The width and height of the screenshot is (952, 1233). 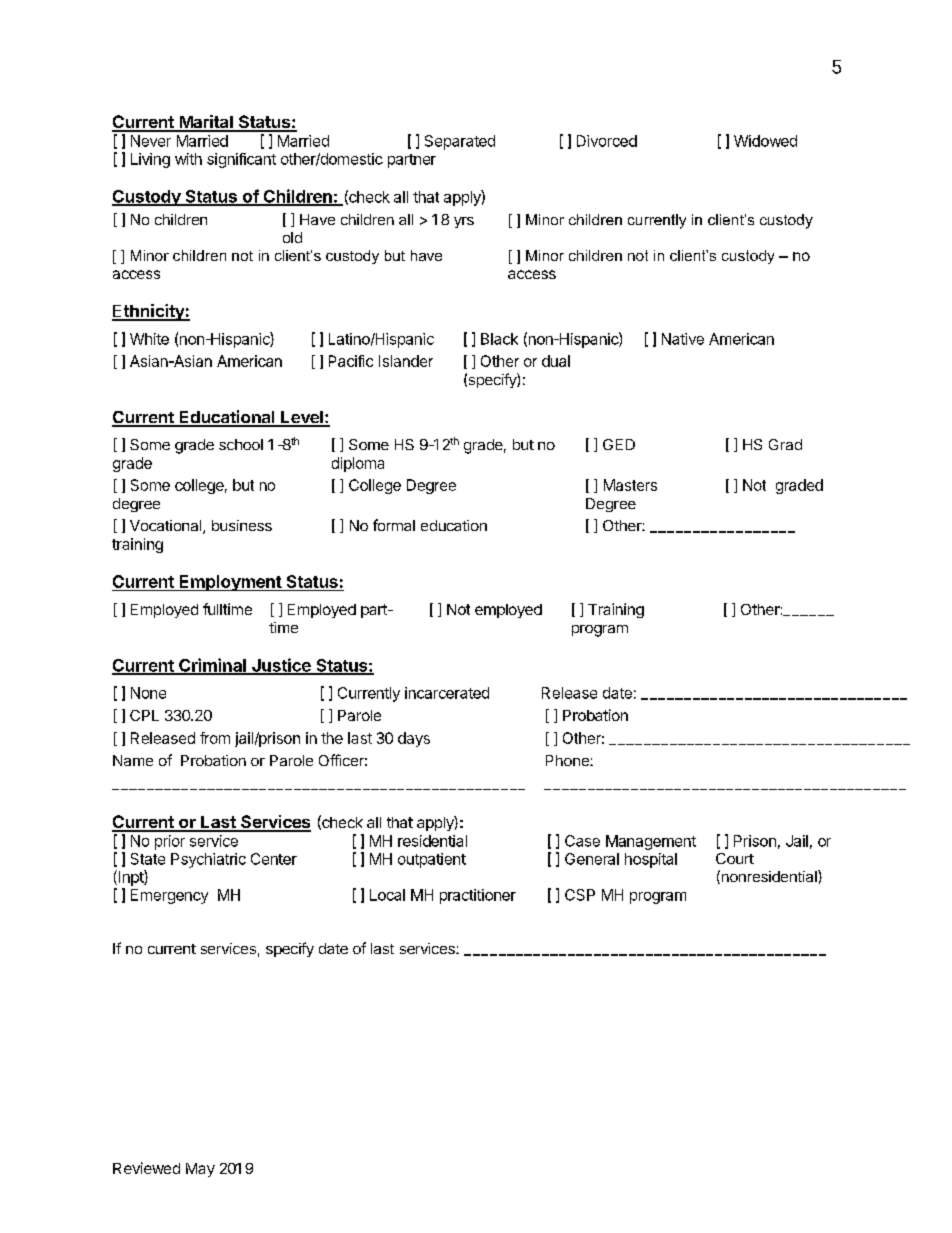 What do you see at coordinates (630, 485) in the screenshot?
I see `Masters` at bounding box center [630, 485].
